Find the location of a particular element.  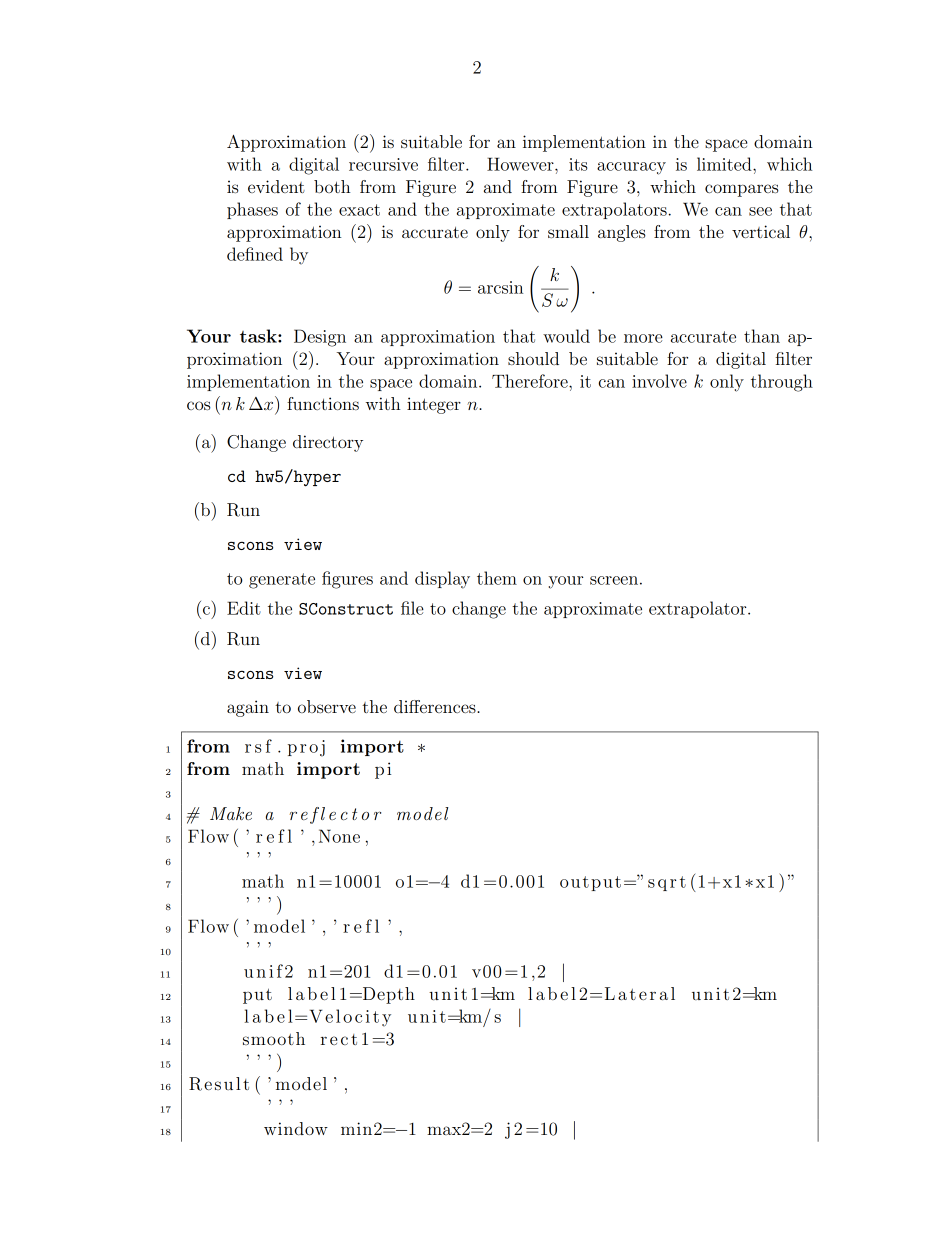

smooth is located at coordinates (274, 1038).
